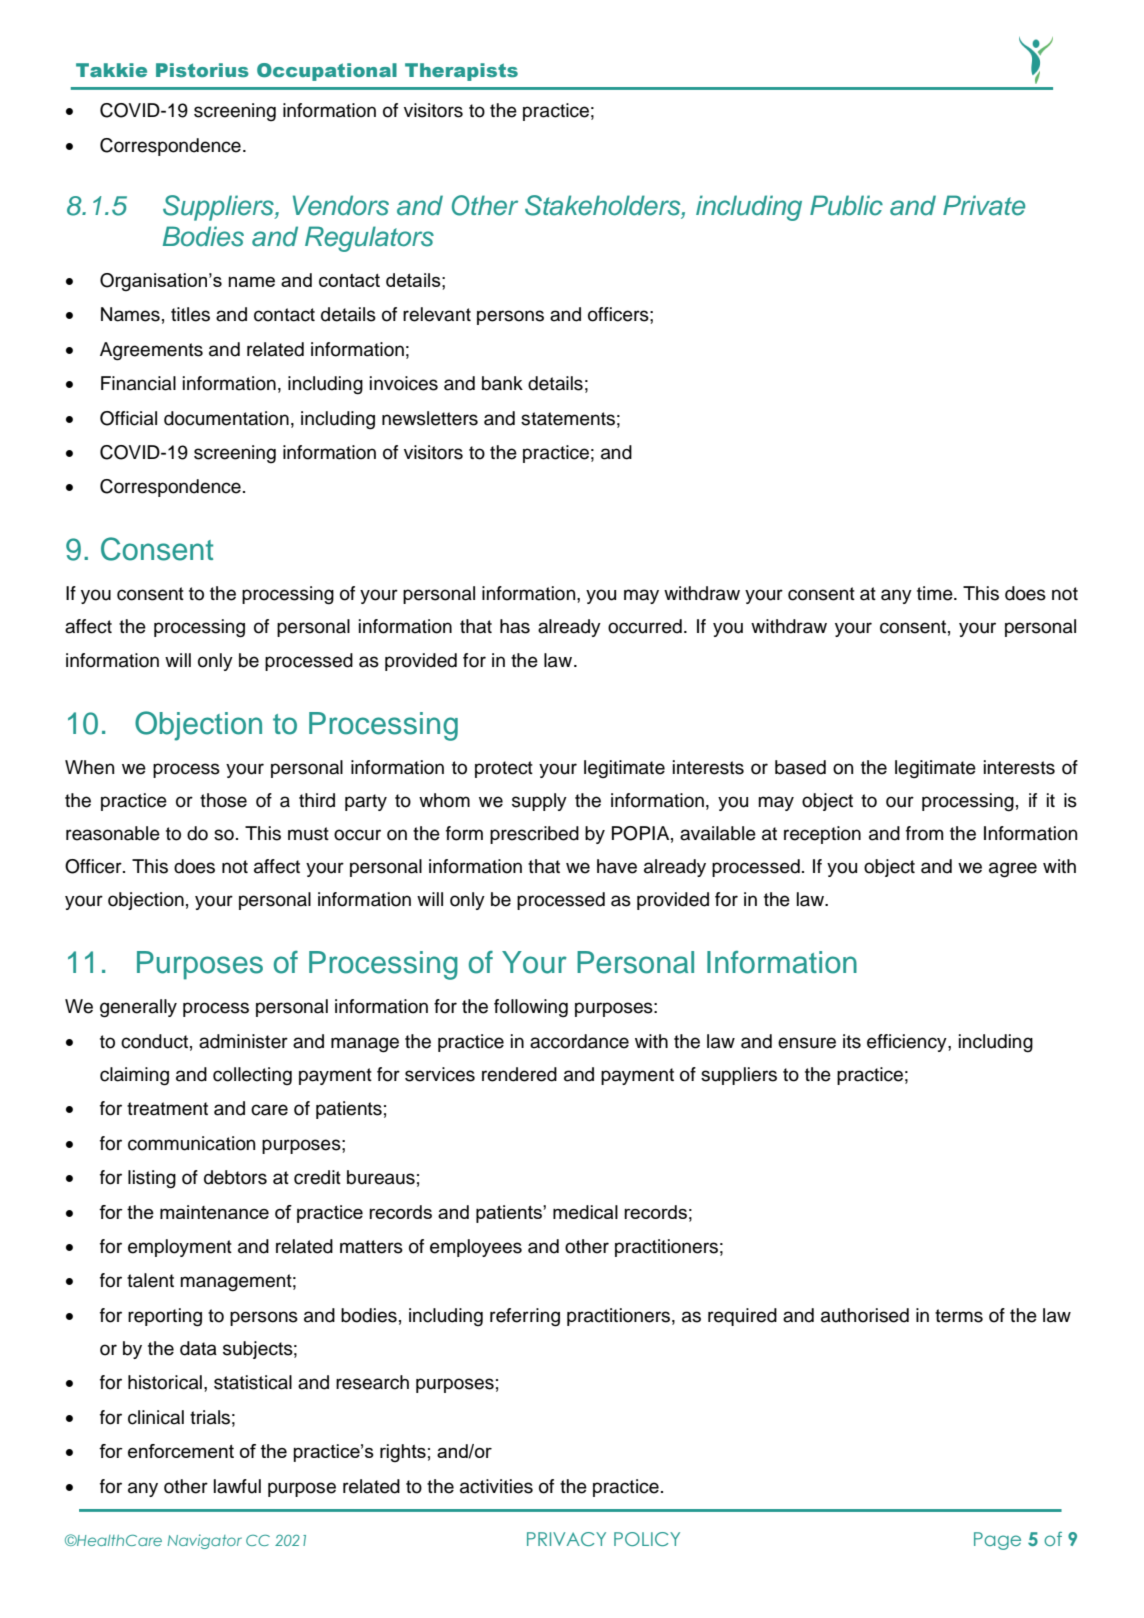 The height and width of the screenshot is (1618, 1144). Describe the element at coordinates (237, 1486) in the screenshot. I see `lawful` at that location.
